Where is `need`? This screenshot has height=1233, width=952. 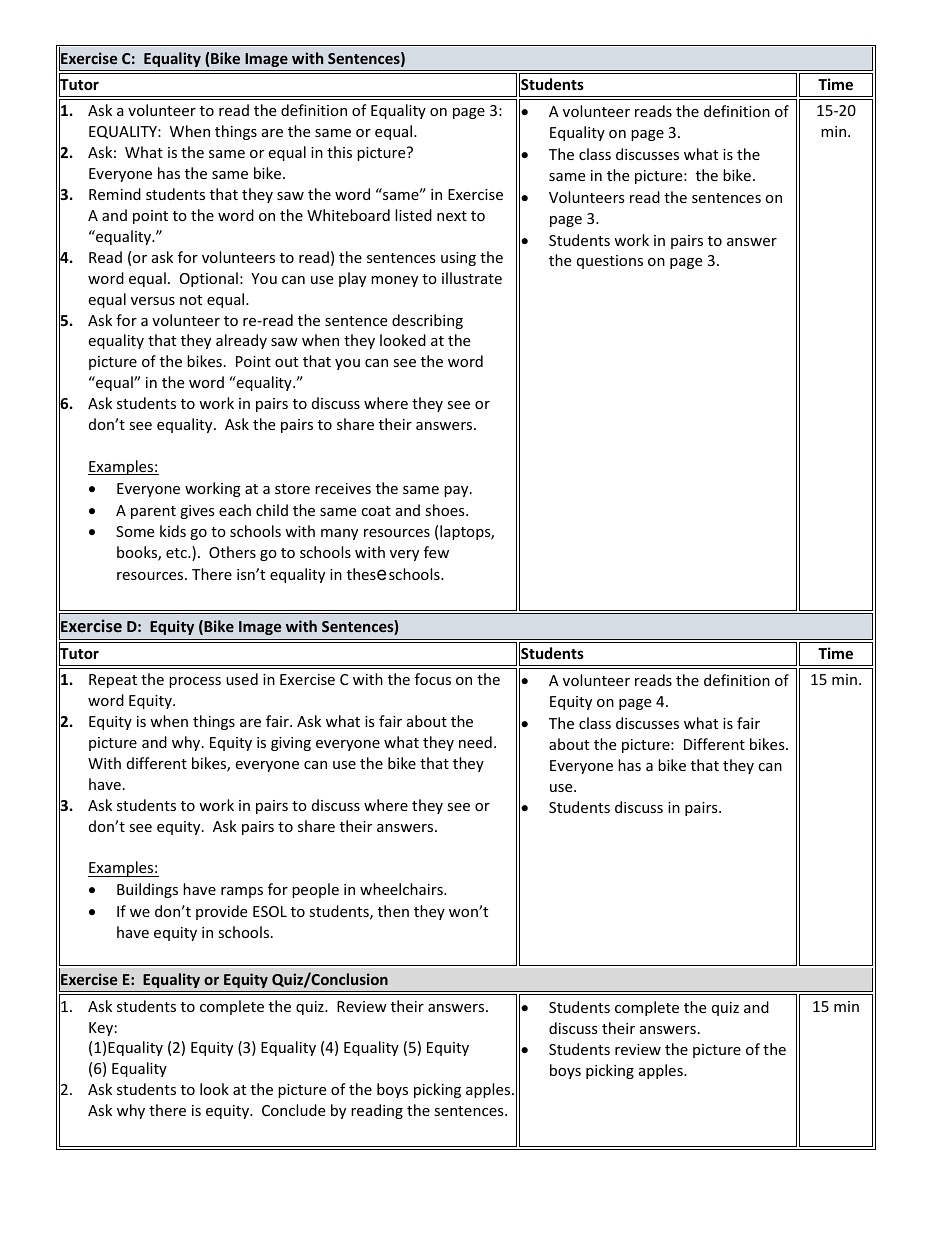
need is located at coordinates (475, 742).
